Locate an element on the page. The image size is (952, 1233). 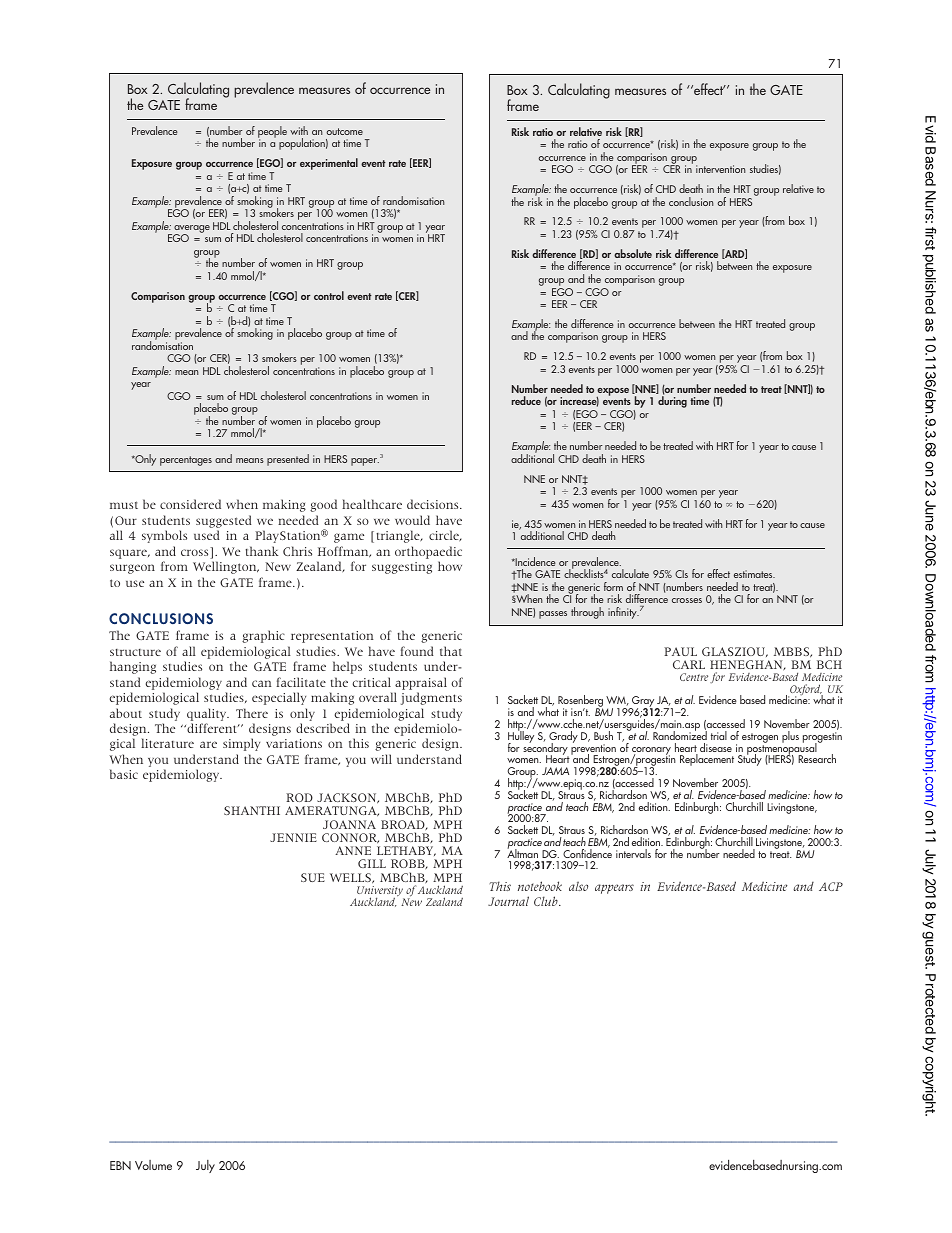
that is located at coordinates (451, 651).
